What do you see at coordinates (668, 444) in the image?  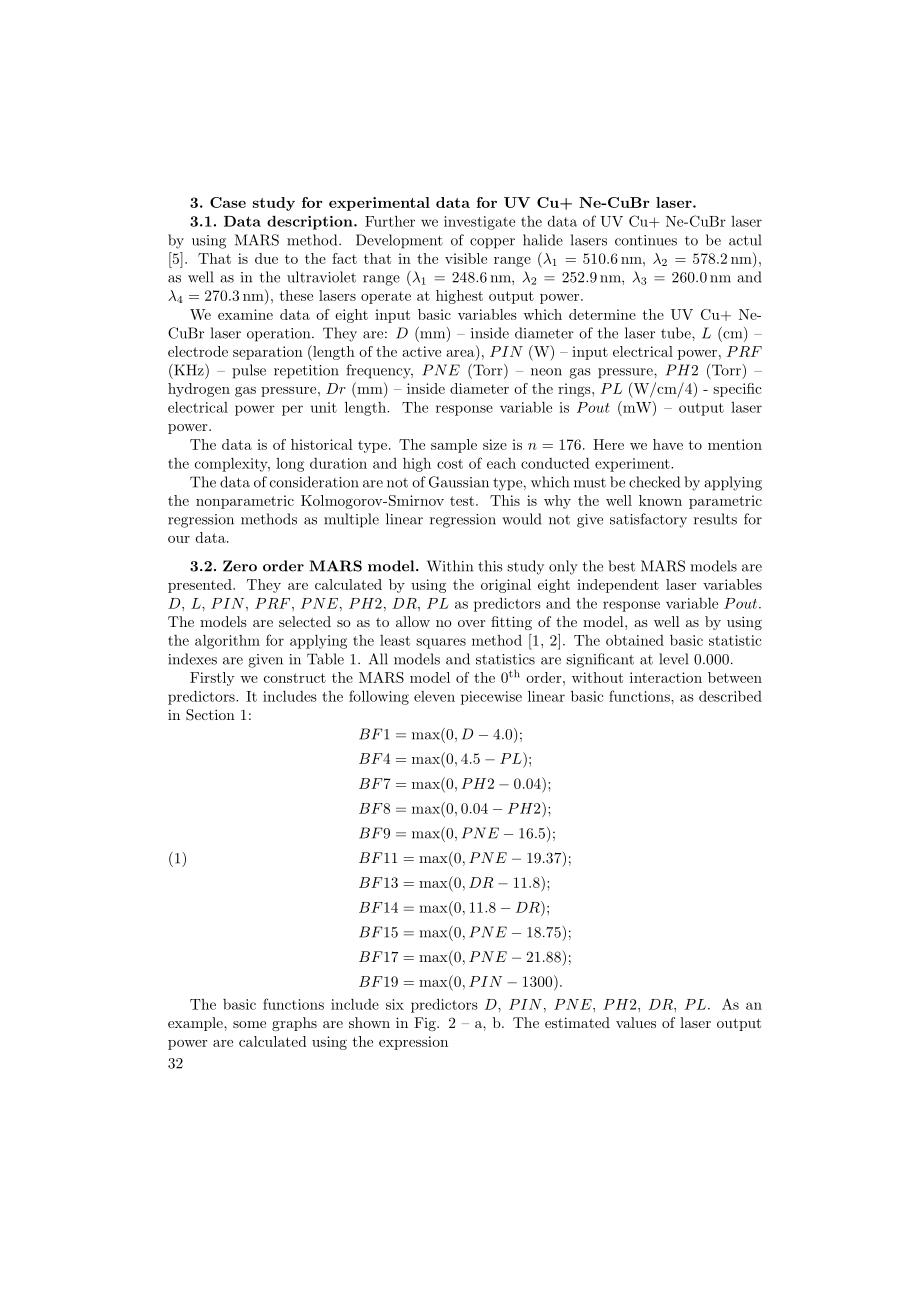 I see `have` at bounding box center [668, 444].
